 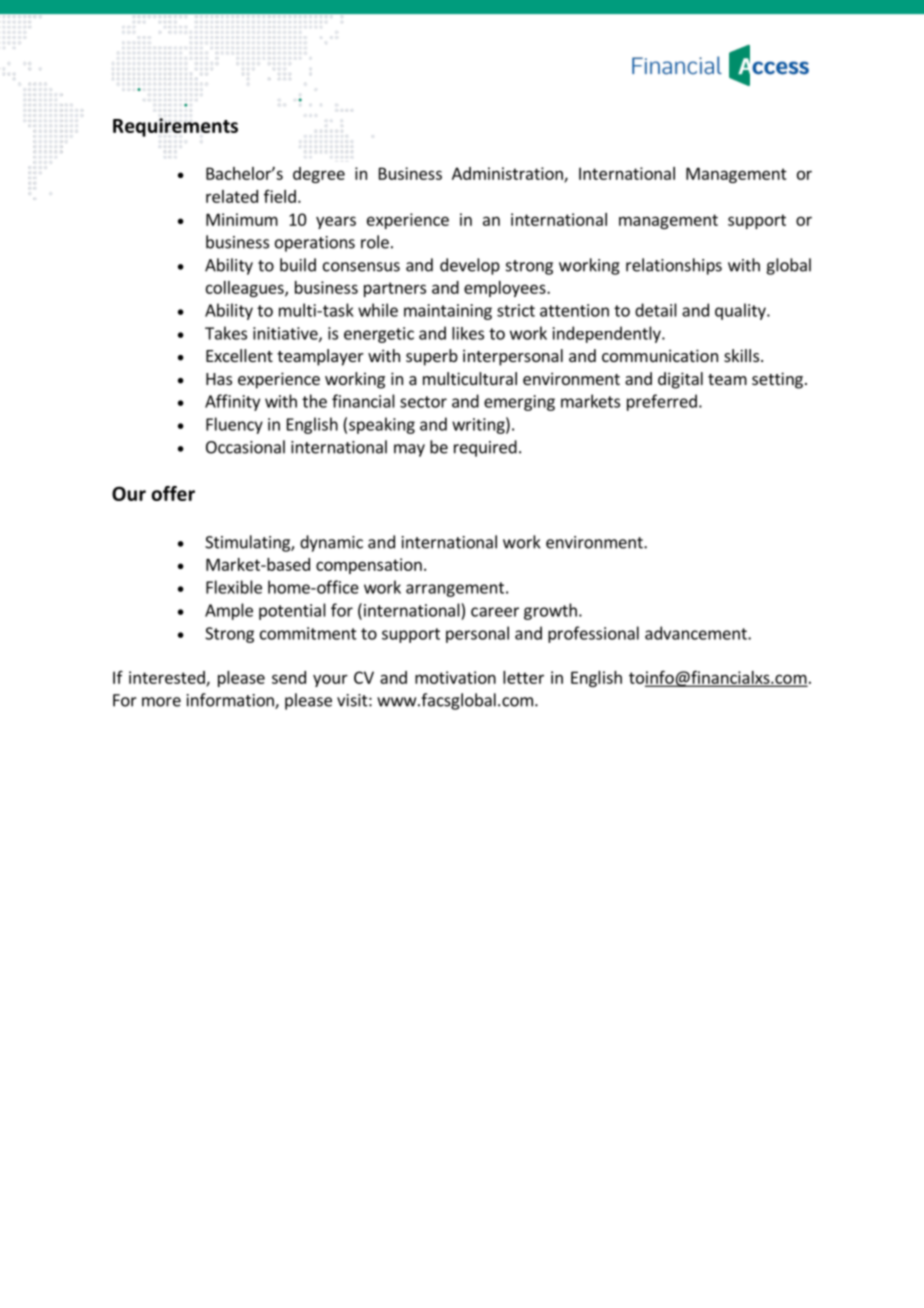 What do you see at coordinates (175, 127) in the page?
I see `Requirements` at bounding box center [175, 127].
